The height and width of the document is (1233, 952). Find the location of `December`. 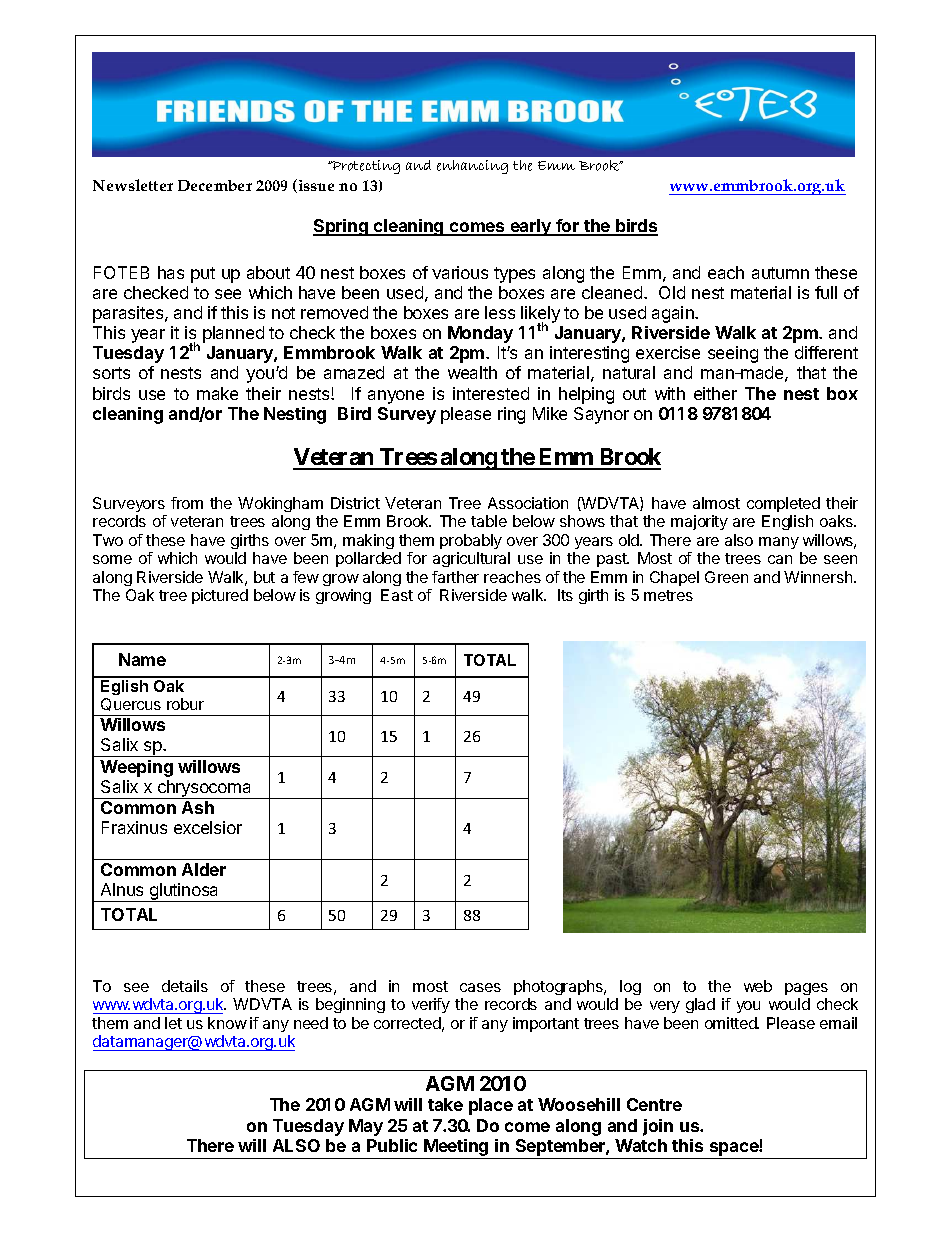

December is located at coordinates (215, 185).
